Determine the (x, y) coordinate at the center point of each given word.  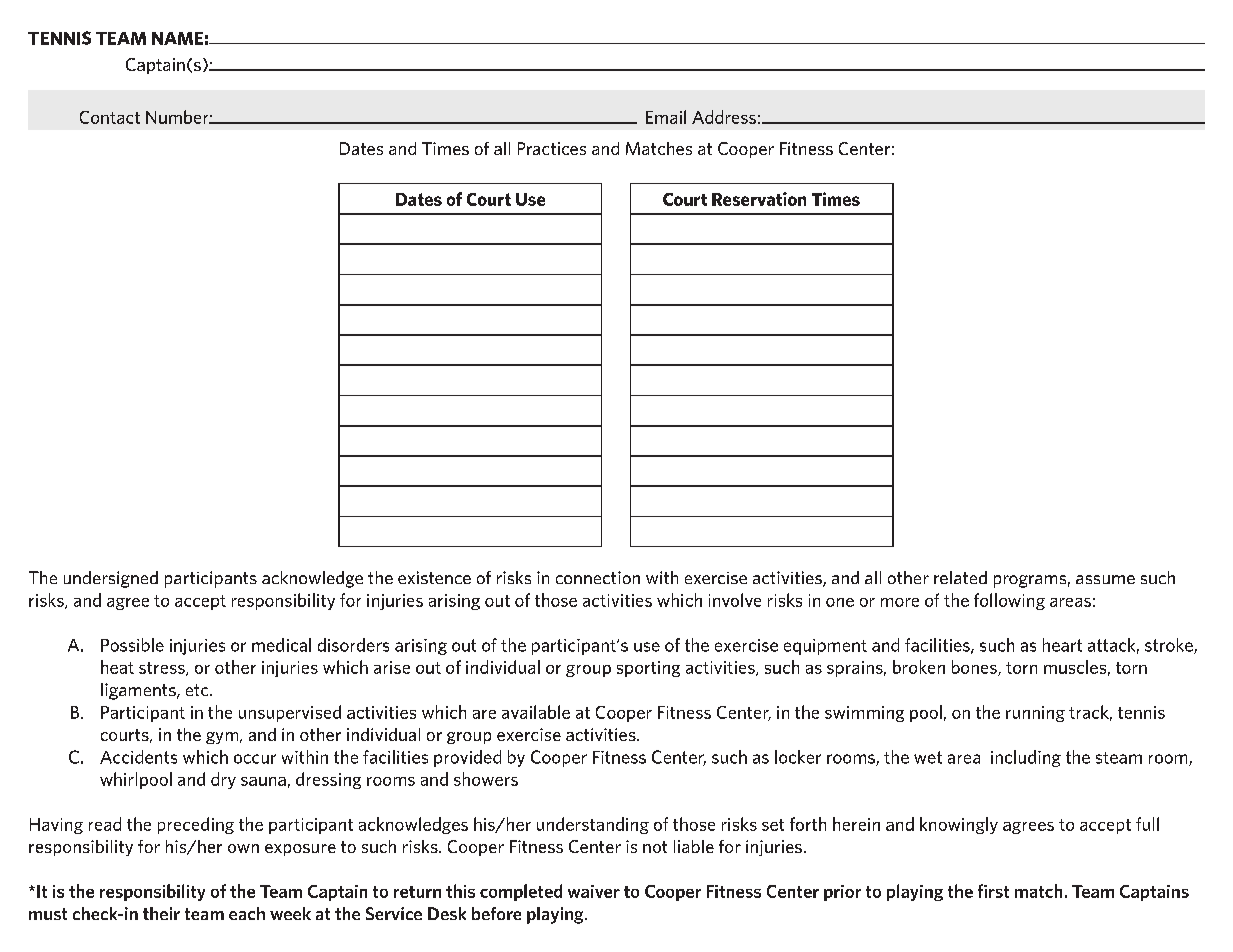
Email (666, 117)
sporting (648, 669)
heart (1062, 645)
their (161, 913)
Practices (552, 148)
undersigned (111, 579)
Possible (132, 645)
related (960, 577)
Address (724, 117)
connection (598, 577)
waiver (594, 891)
